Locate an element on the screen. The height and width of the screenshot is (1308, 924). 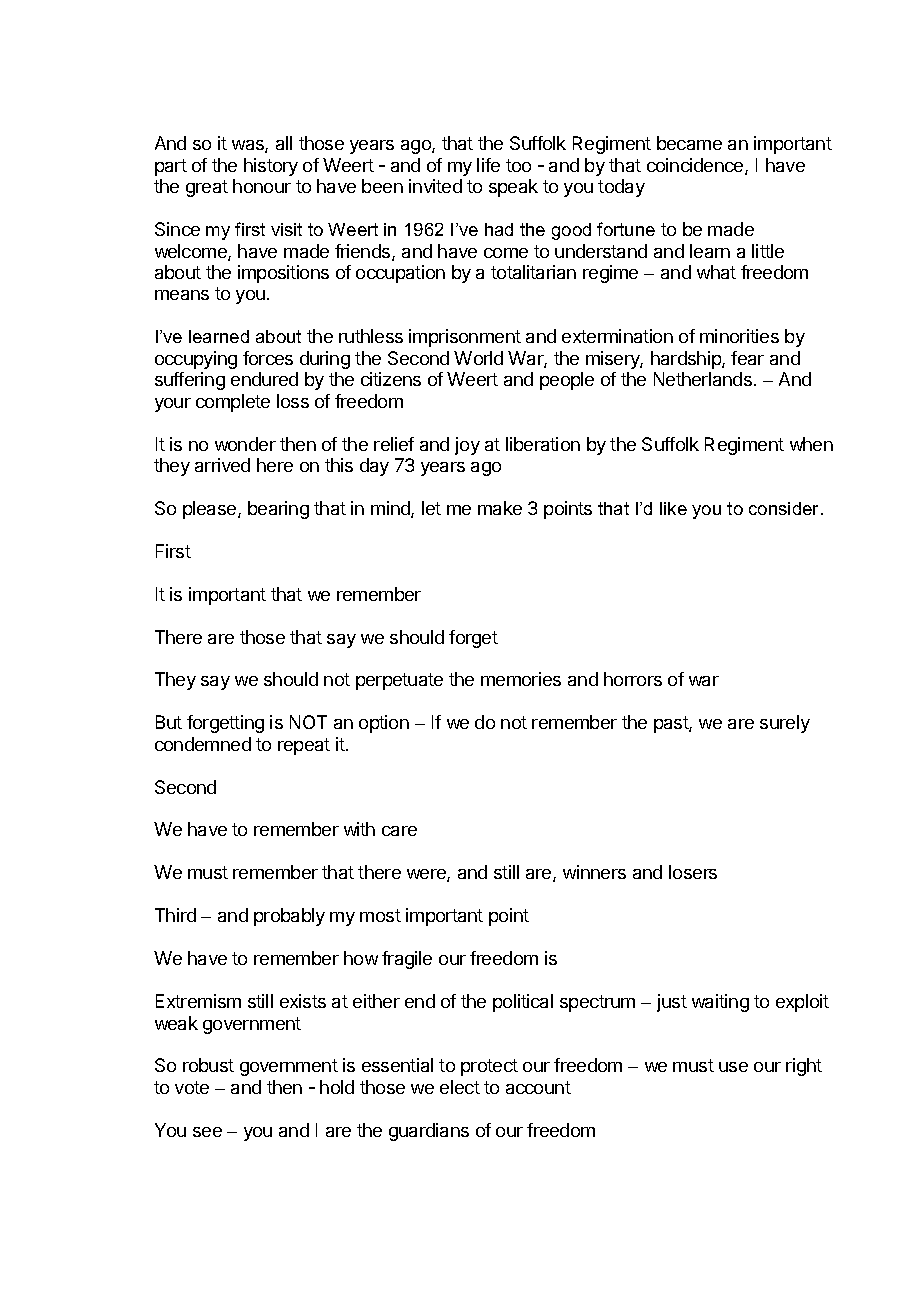
see is located at coordinates (207, 1132).
